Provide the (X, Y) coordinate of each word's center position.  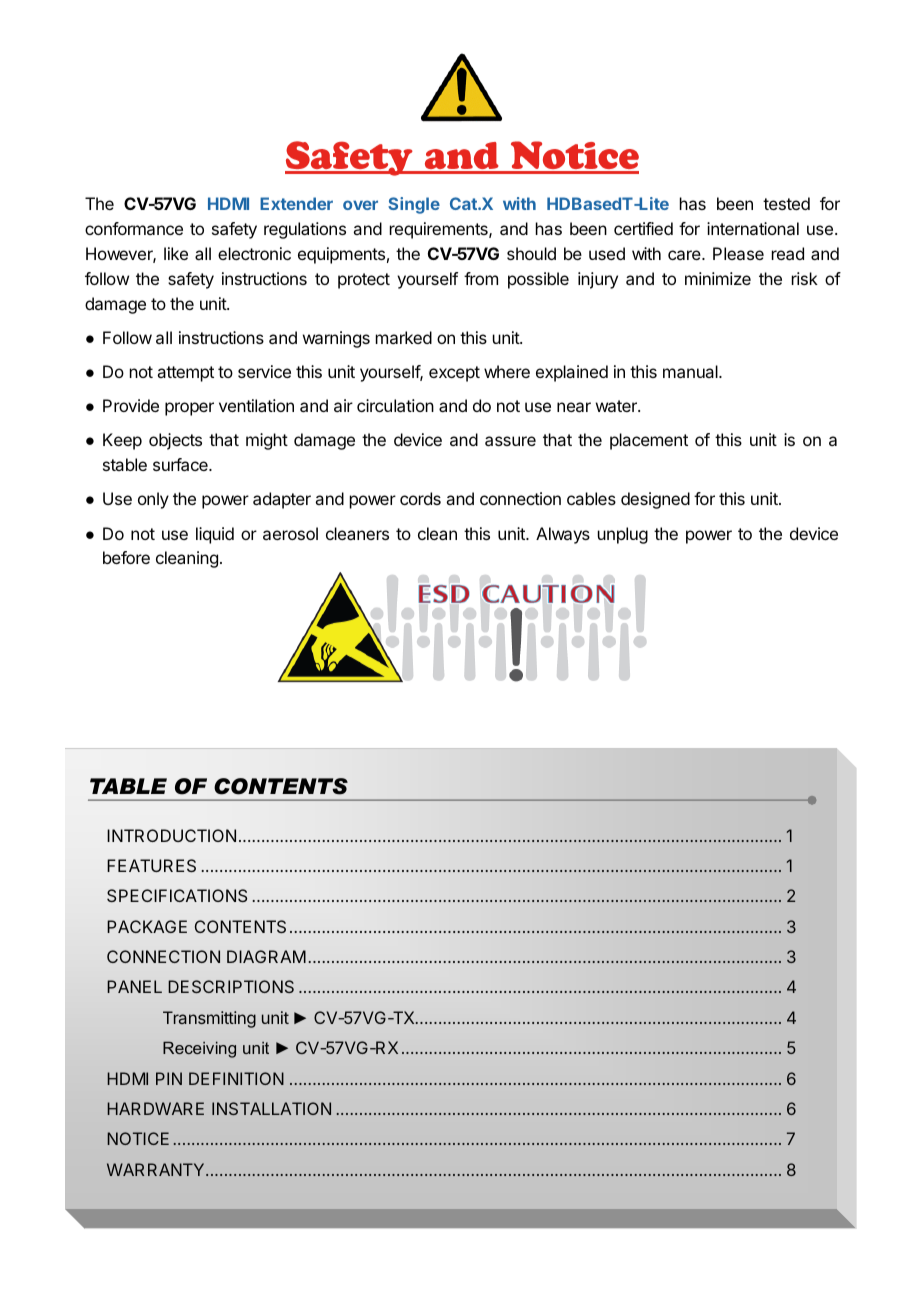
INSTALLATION (271, 1108)
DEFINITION (236, 1078)
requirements (440, 230)
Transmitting (209, 1019)
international (753, 228)
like (176, 253)
